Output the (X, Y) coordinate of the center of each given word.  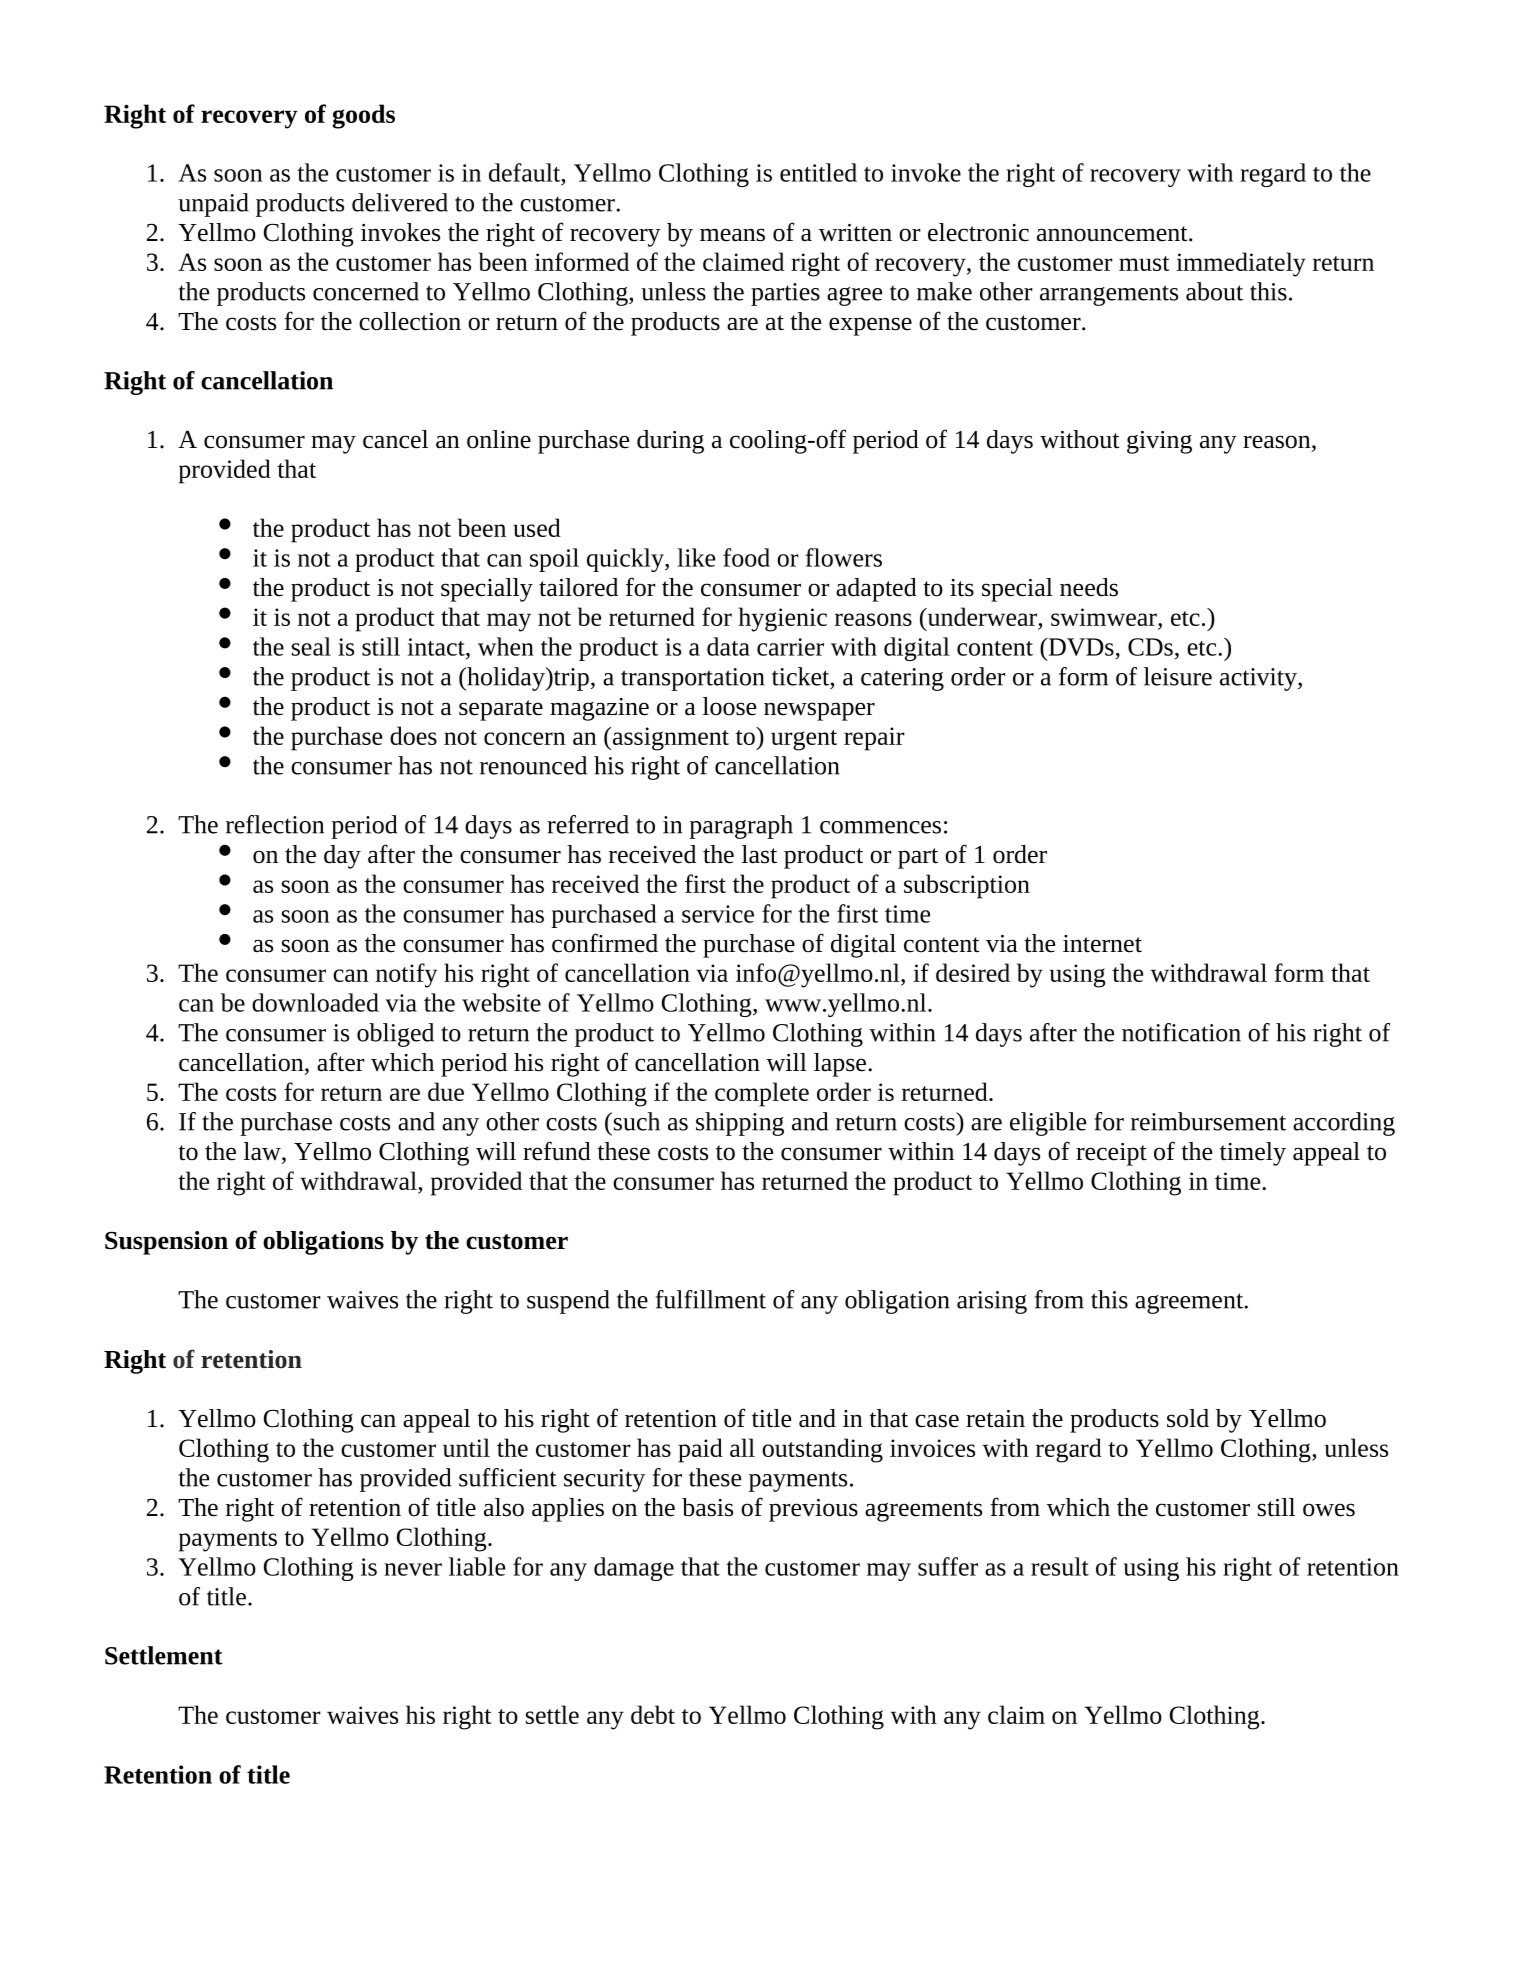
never (413, 1569)
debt (653, 1714)
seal (311, 646)
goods (363, 116)
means (732, 235)
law (263, 1152)
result (1060, 1566)
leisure (1178, 676)
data (728, 646)
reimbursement (1208, 1121)
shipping (740, 1124)
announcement (1113, 234)
